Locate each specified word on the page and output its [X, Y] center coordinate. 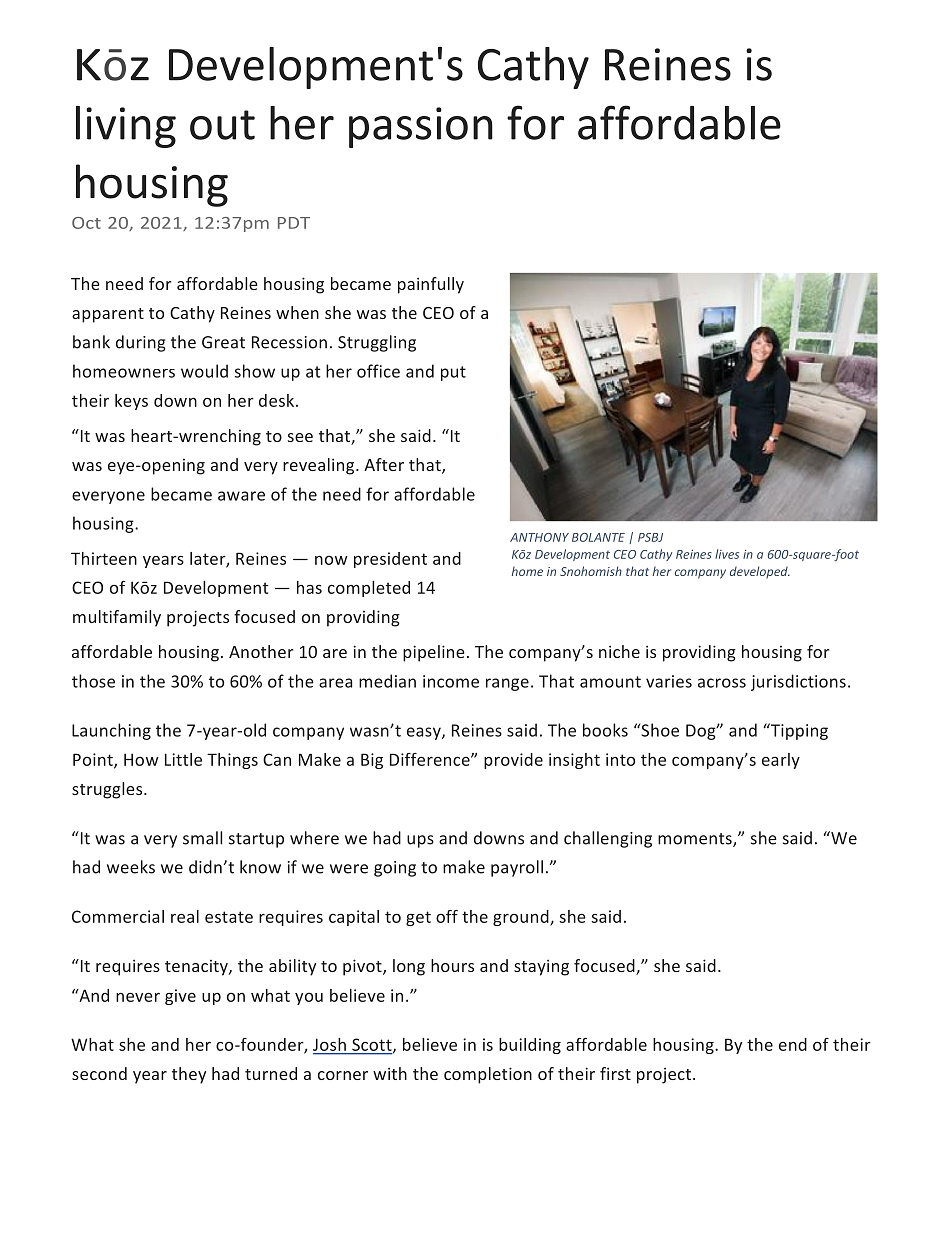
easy [425, 733]
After [384, 464]
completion [488, 1075]
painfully [431, 285]
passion [421, 127]
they [189, 1075]
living [126, 127]
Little [183, 759]
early [781, 761]
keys [131, 402]
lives [727, 554]
